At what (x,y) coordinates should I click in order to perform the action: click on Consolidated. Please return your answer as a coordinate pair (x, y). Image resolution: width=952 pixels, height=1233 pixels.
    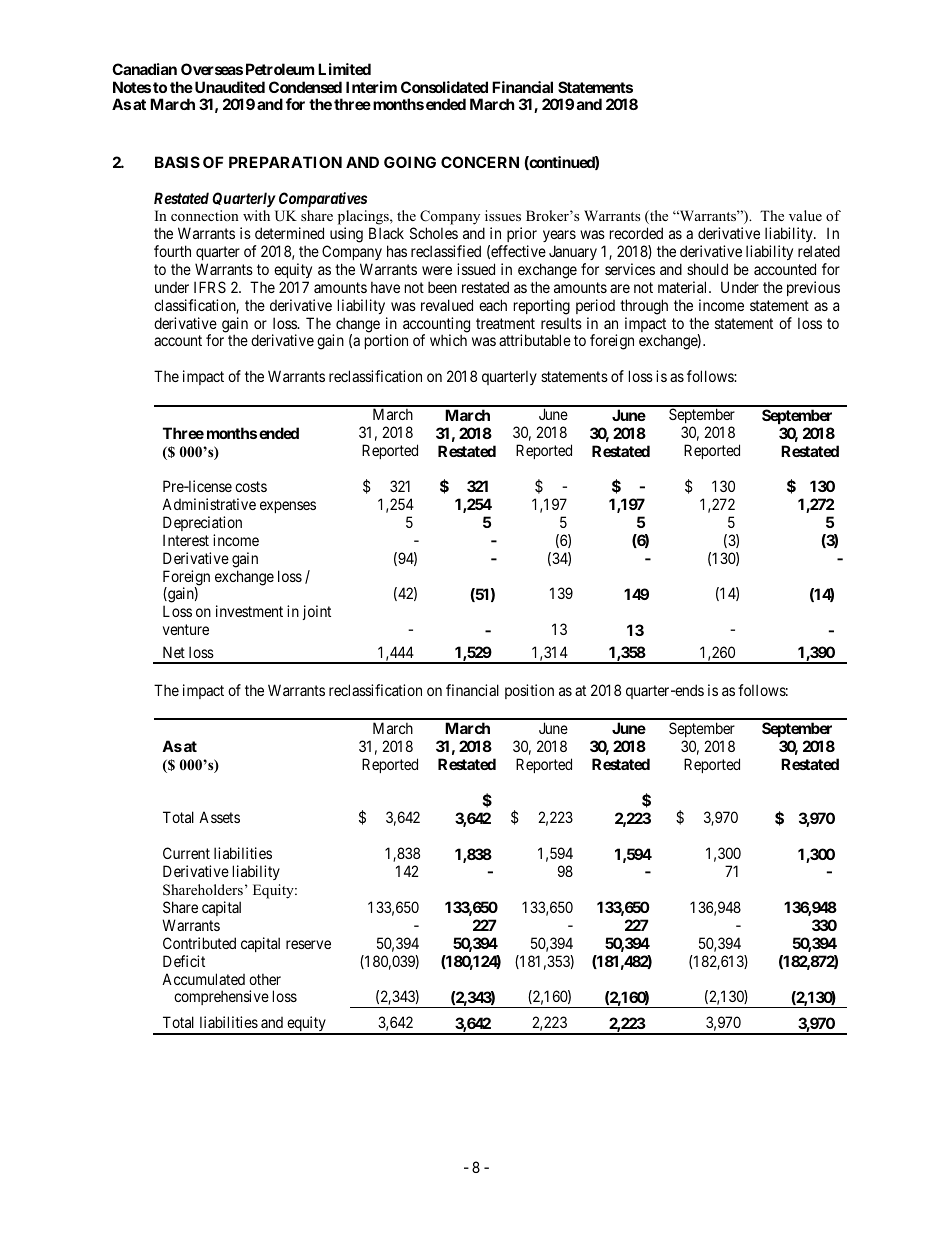
    Looking at the image, I should click on (444, 87).
